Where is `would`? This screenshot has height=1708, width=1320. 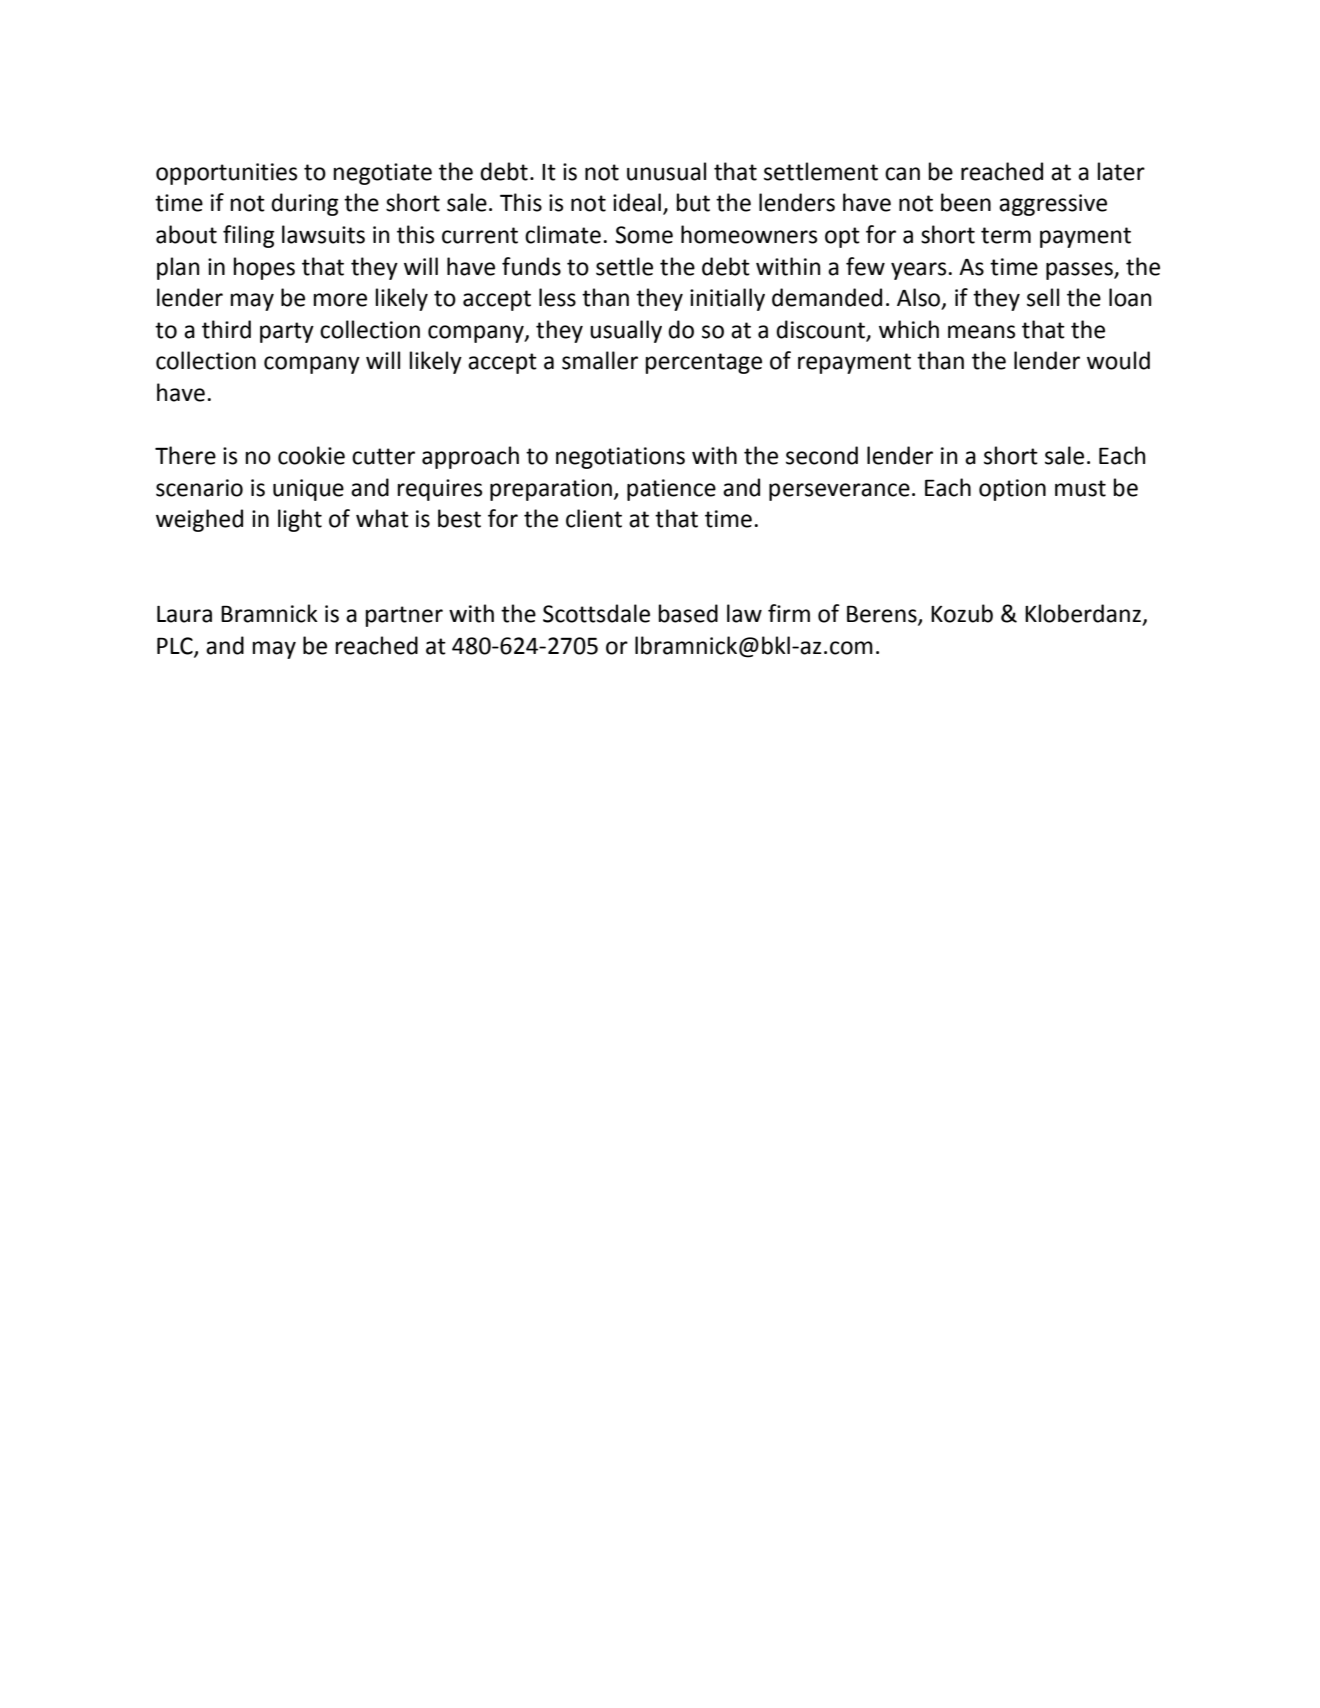 would is located at coordinates (1118, 360).
